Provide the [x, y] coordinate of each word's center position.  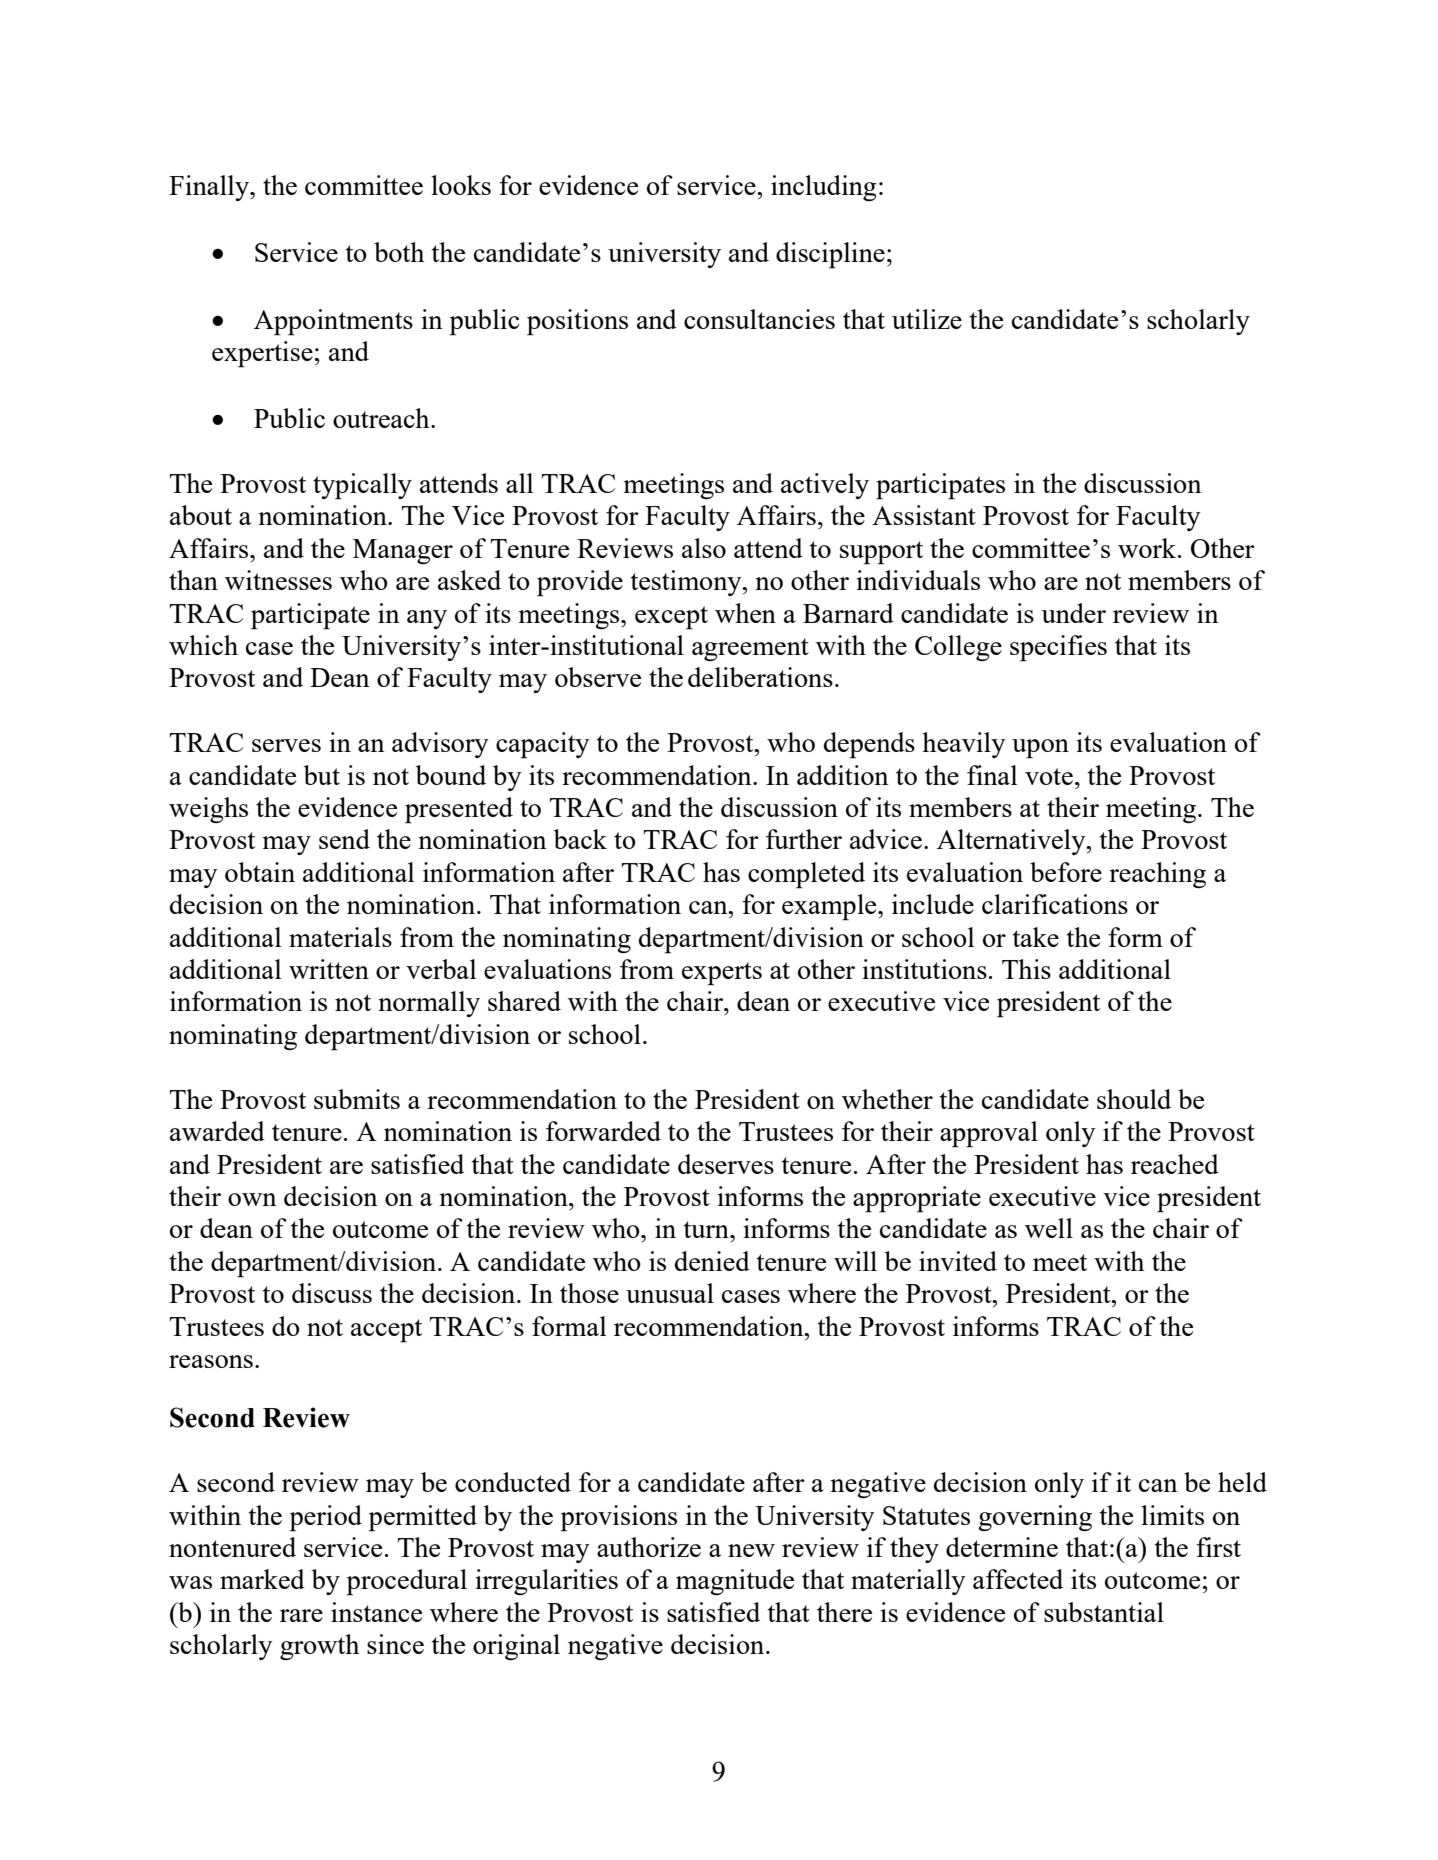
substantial [1104, 1612]
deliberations [760, 677]
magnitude [735, 1582]
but [322, 775]
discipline [830, 255]
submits [357, 1099]
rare [301, 1615]
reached [1175, 1164]
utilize [927, 319]
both [399, 252]
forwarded [603, 1131]
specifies [1058, 648]
